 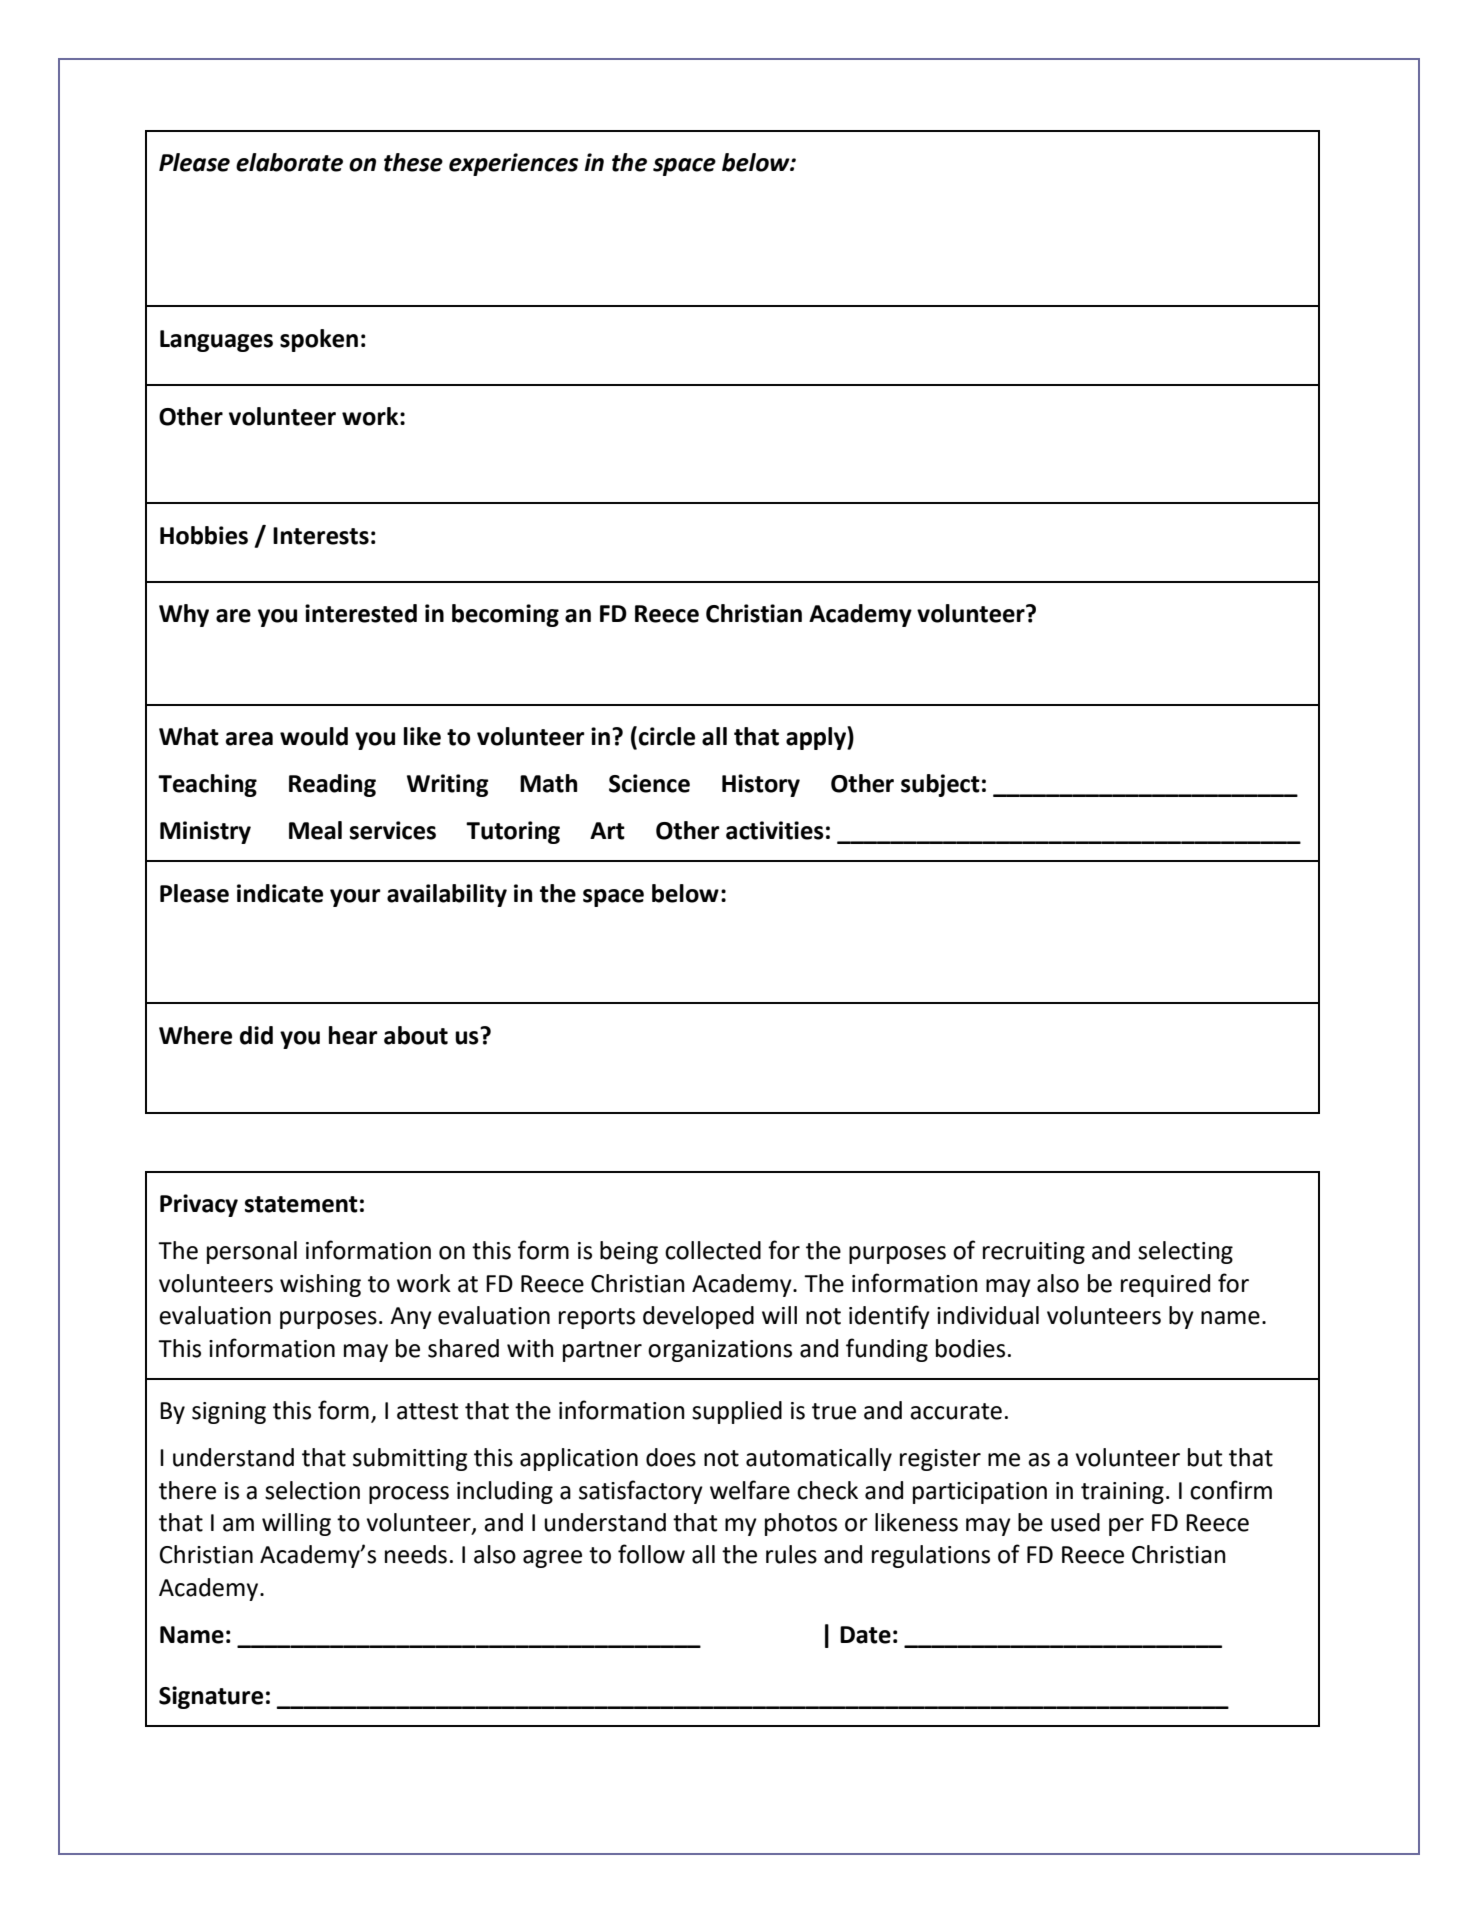 I want to click on becoming, so click(x=505, y=615).
